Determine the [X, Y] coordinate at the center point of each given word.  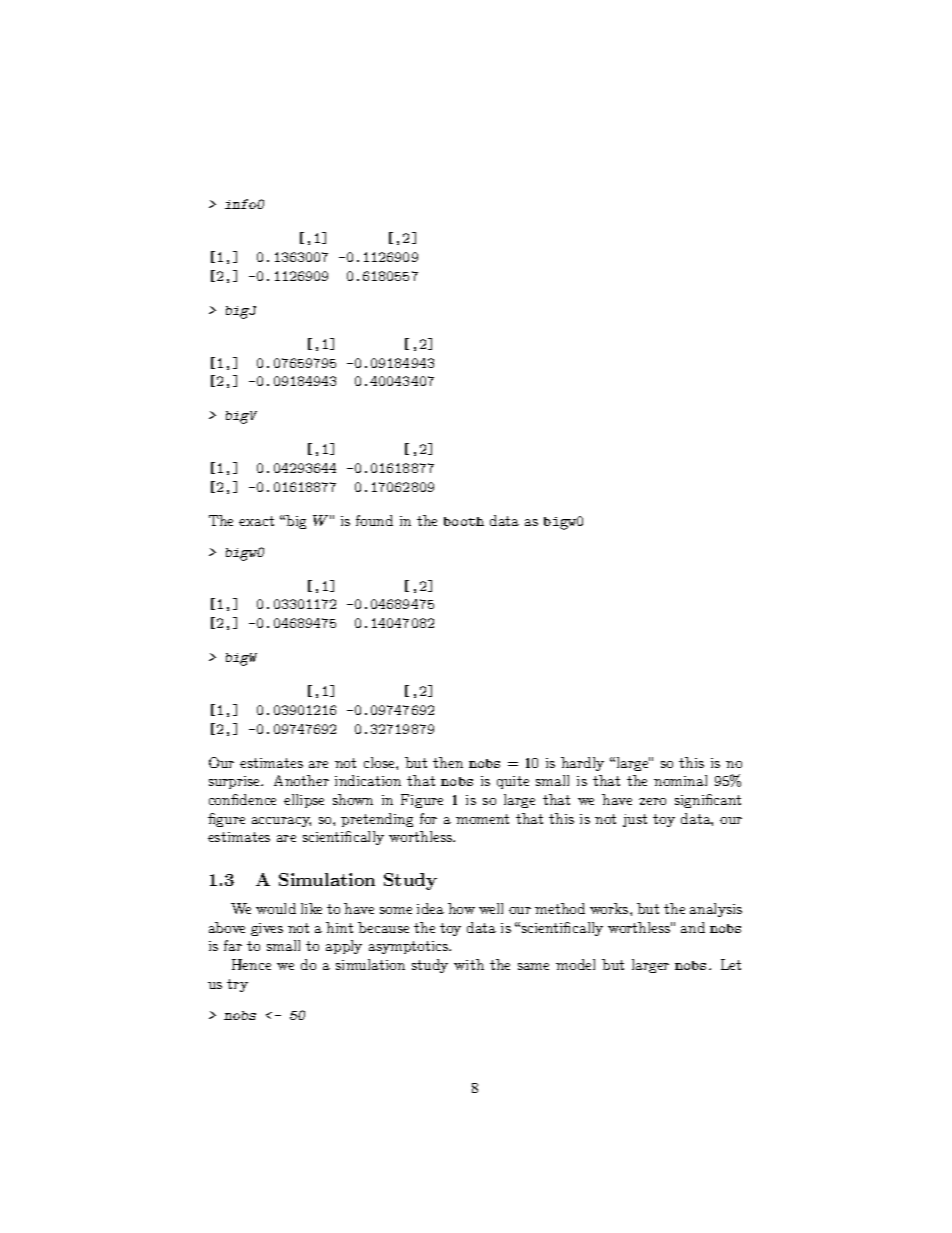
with [469, 964]
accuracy [281, 822]
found [374, 520]
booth [464, 521]
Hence [251, 964]
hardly [582, 764]
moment [482, 819]
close [380, 762]
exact [256, 521]
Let [731, 964]
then [448, 762]
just [635, 820]
